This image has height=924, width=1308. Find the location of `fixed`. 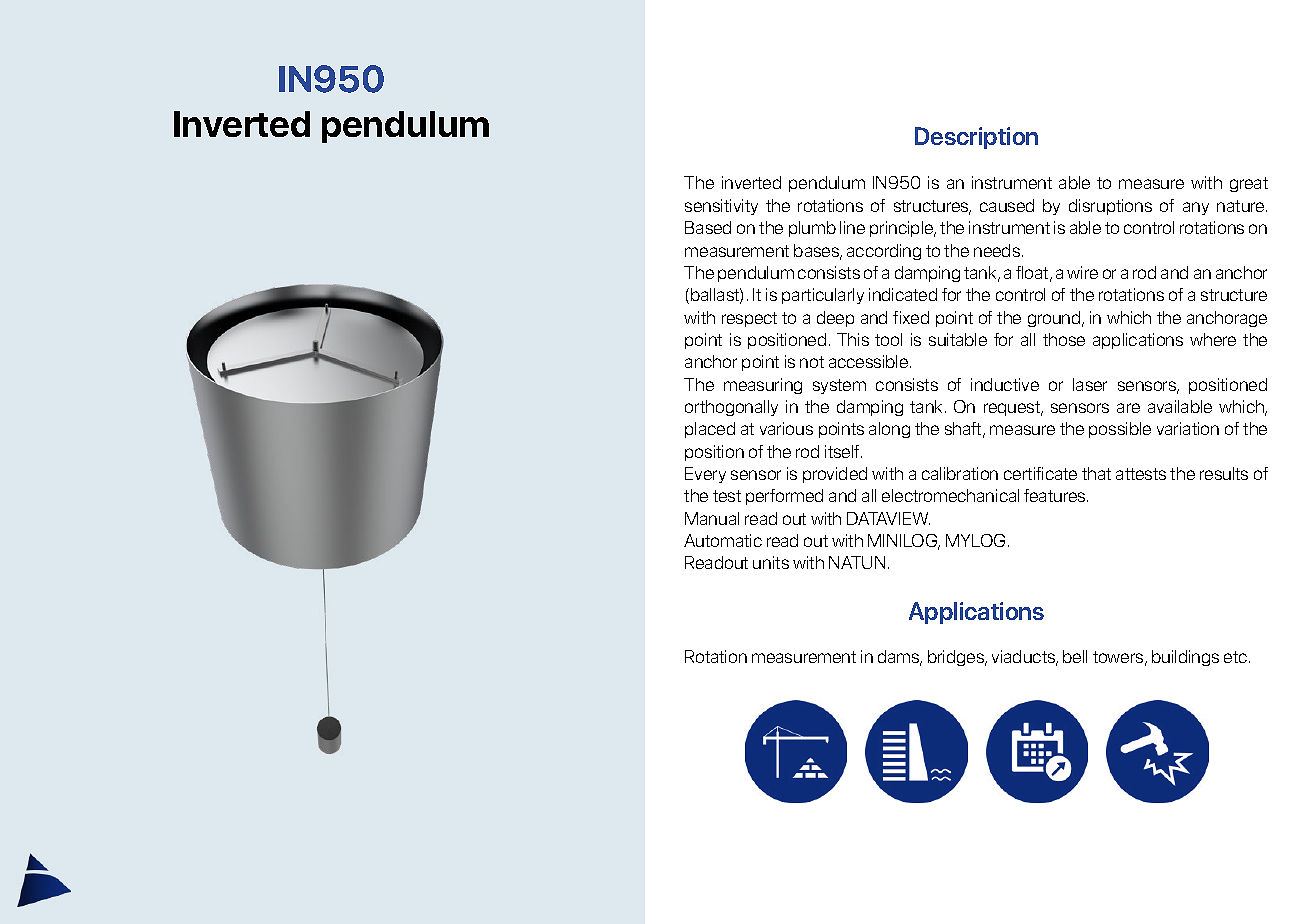

fixed is located at coordinates (911, 317).
